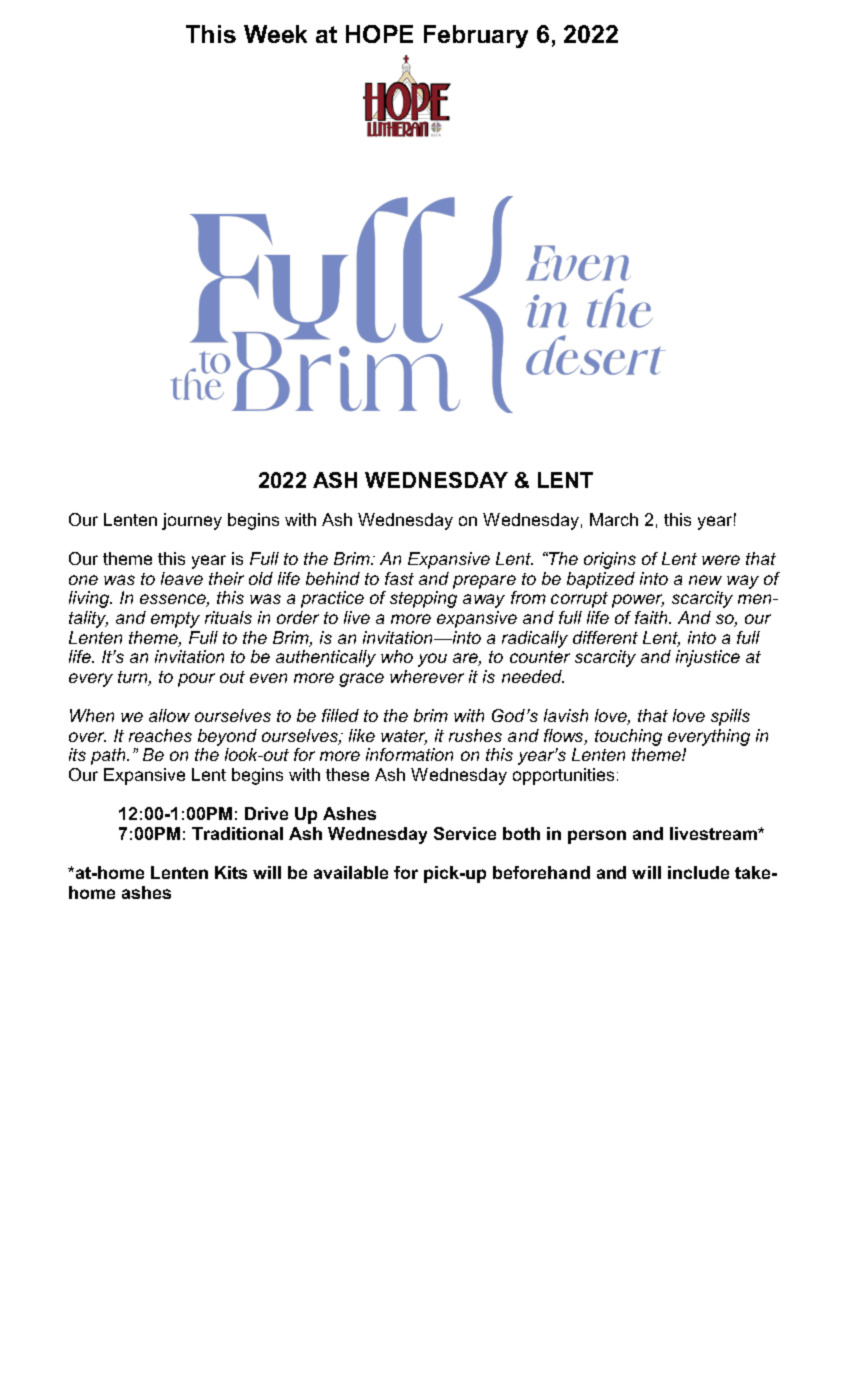 The height and width of the image is (1400, 849). I want to click on faith, so click(652, 617).
